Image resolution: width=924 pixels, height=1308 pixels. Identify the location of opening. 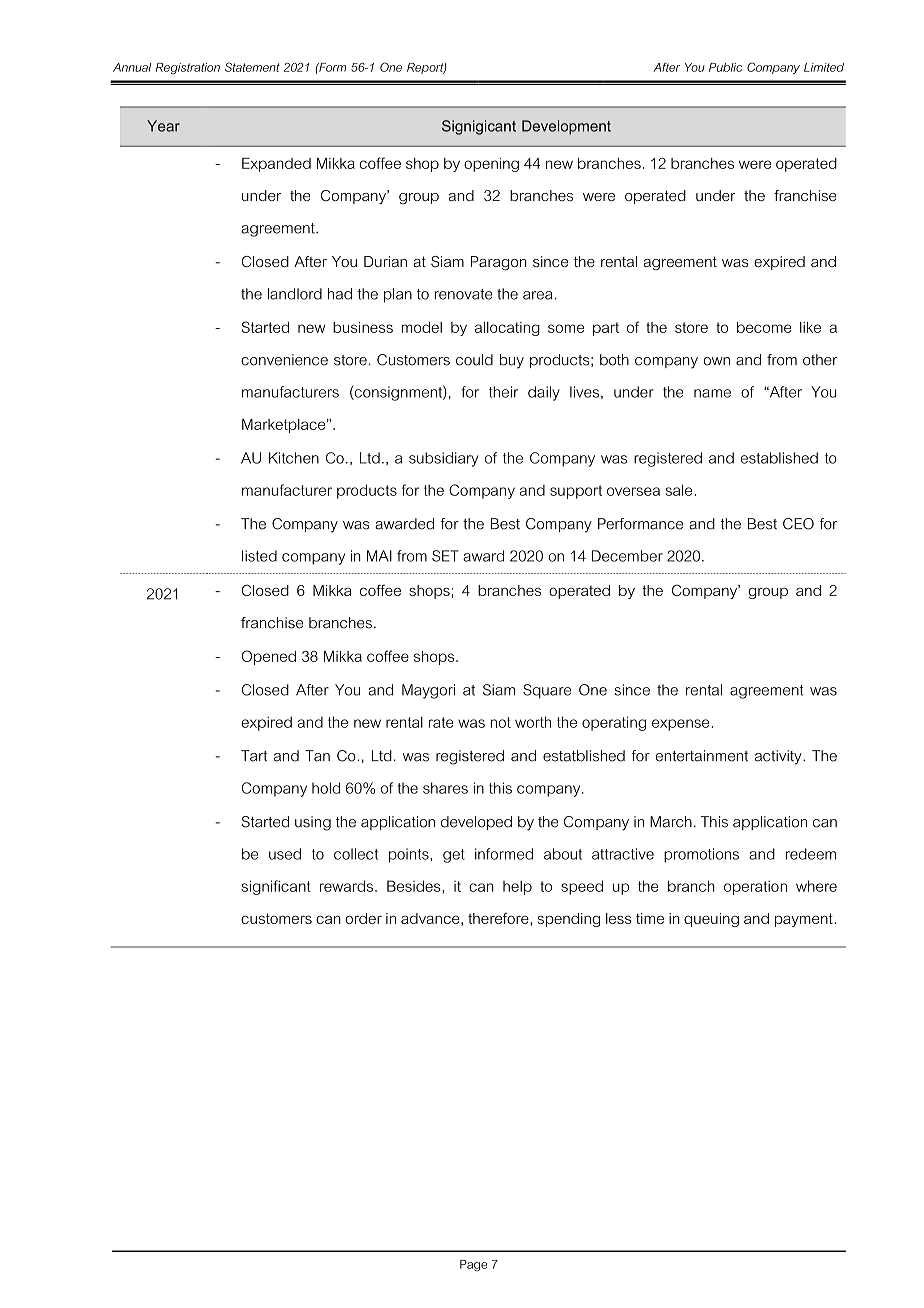
(491, 165).
